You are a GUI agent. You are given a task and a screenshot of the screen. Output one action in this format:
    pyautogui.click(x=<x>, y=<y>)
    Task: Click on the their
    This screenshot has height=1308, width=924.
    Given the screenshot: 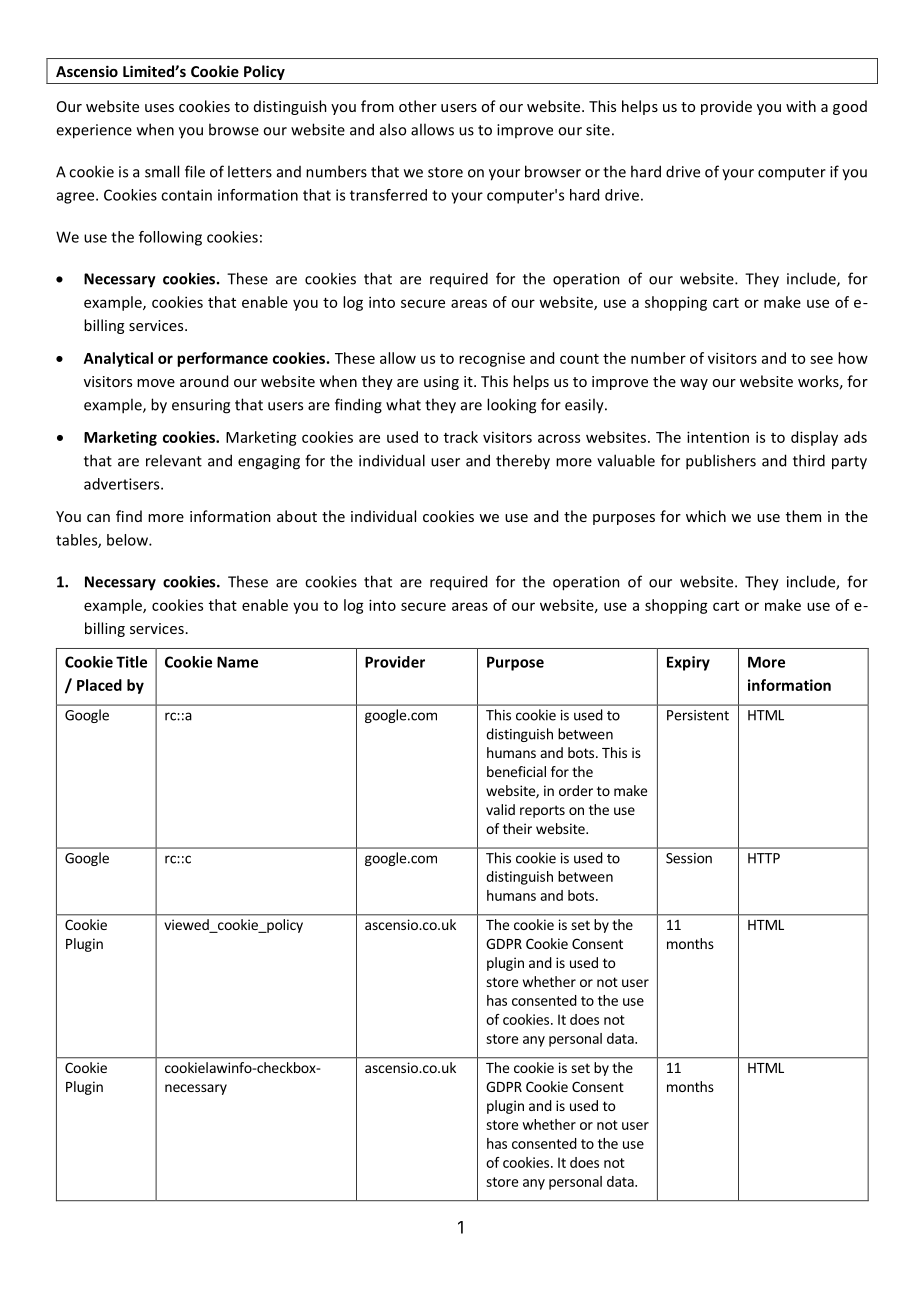 What is the action you would take?
    pyautogui.click(x=517, y=828)
